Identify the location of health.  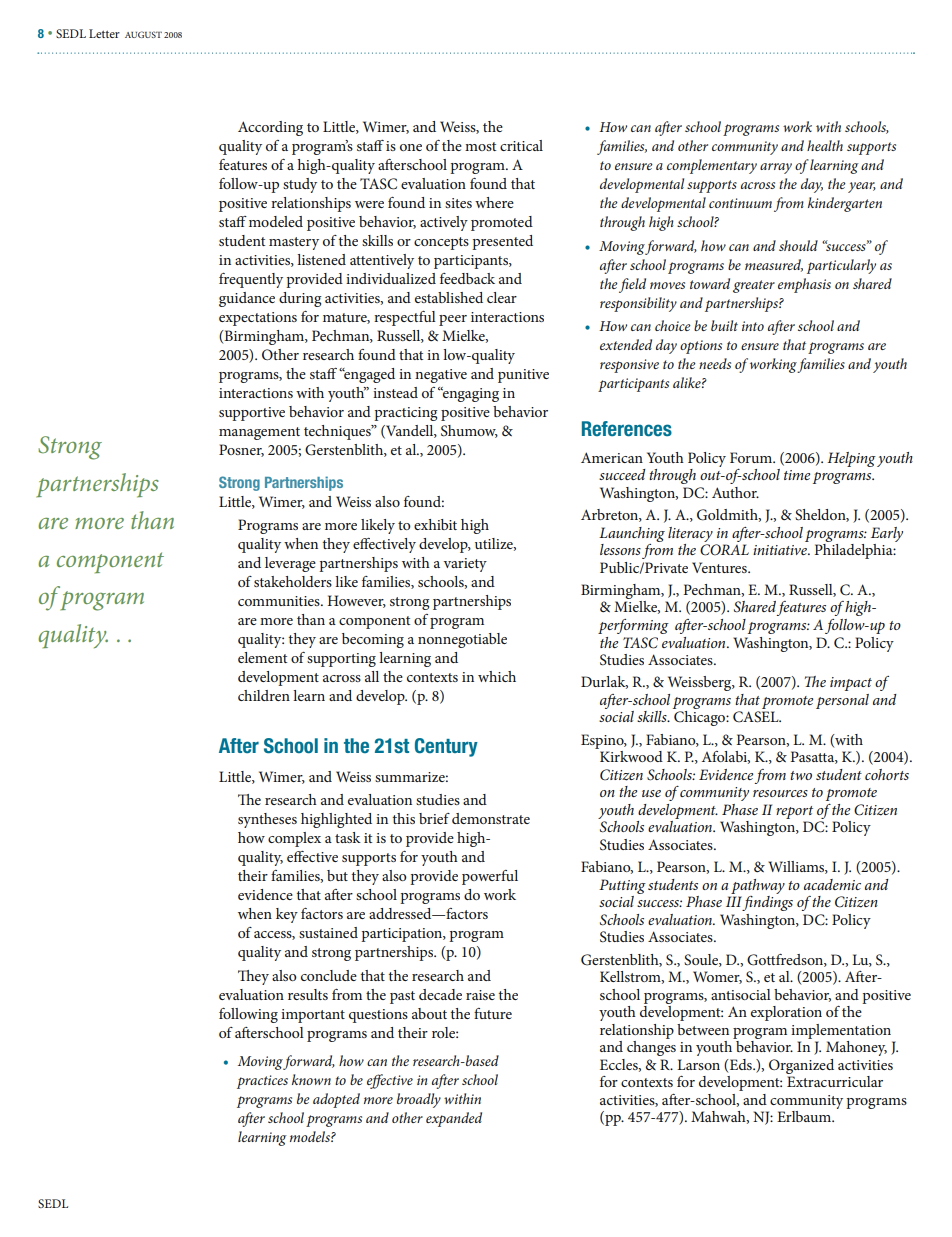
(825, 145).
